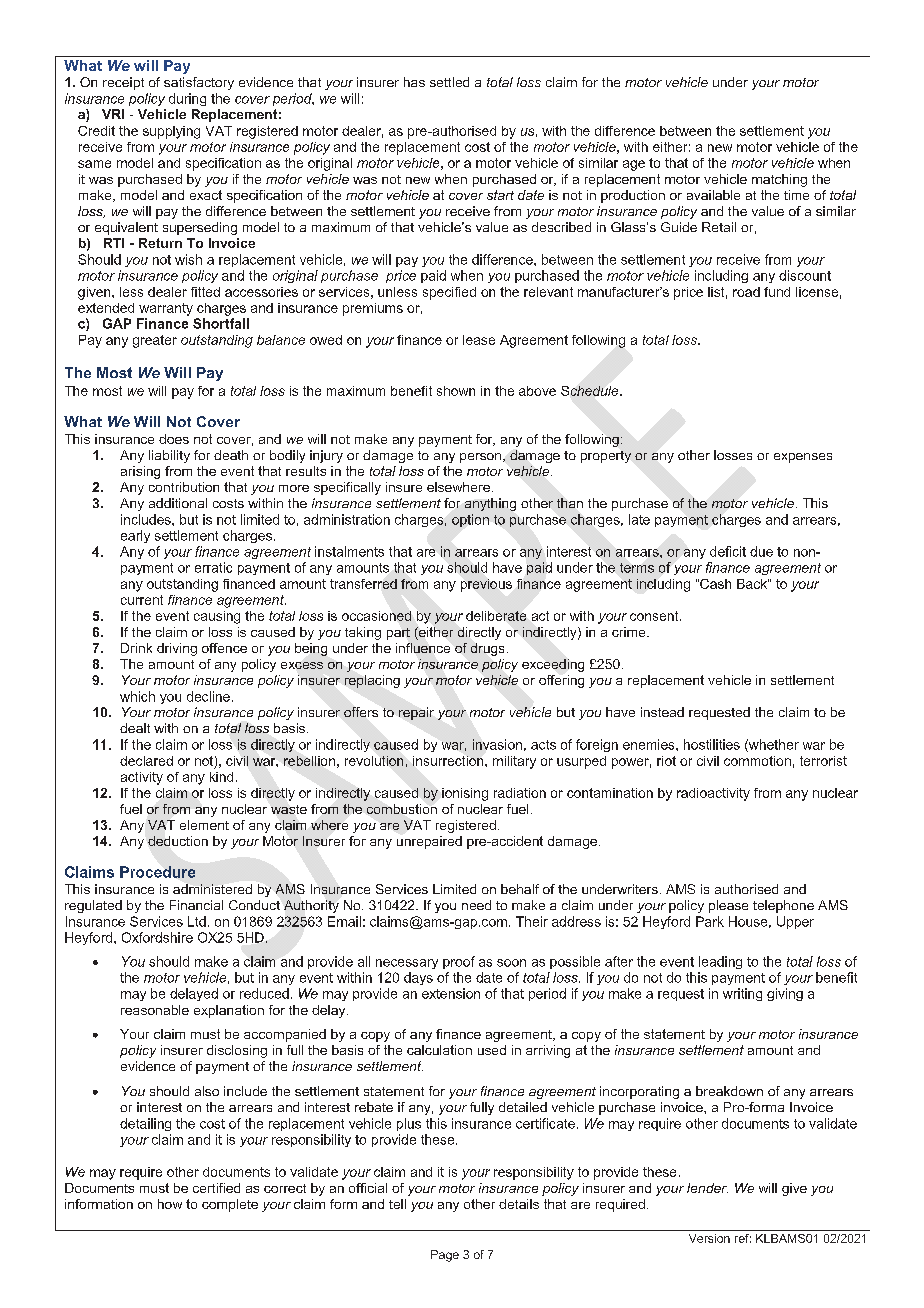  What do you see at coordinates (662, 712) in the document?
I see `instead` at bounding box center [662, 712].
